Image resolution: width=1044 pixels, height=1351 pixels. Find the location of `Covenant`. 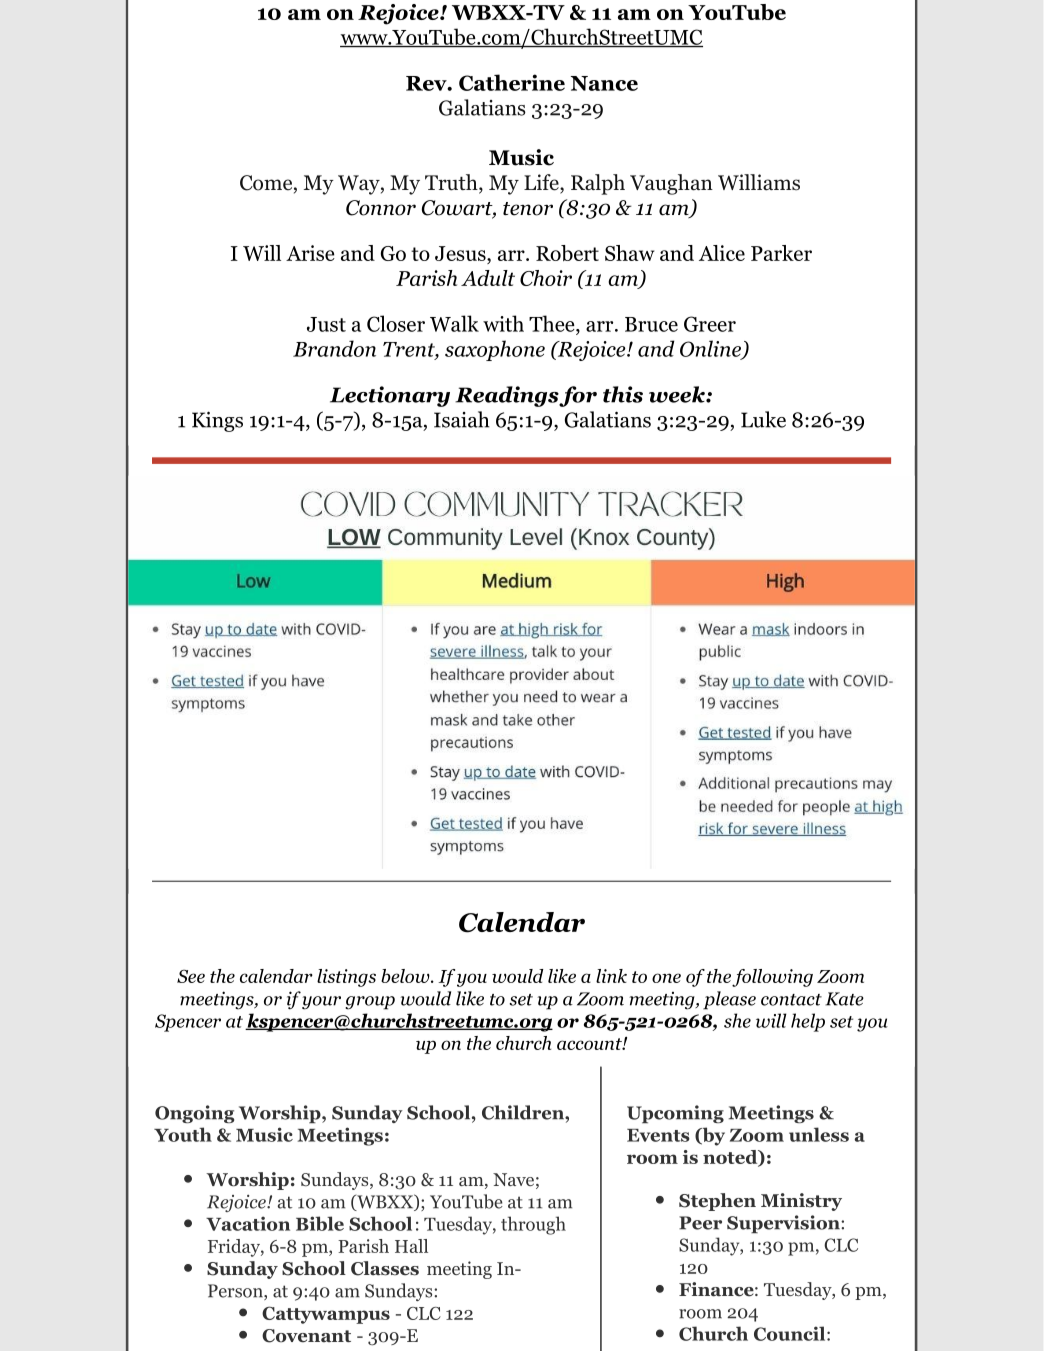

Covenant is located at coordinates (306, 1336).
